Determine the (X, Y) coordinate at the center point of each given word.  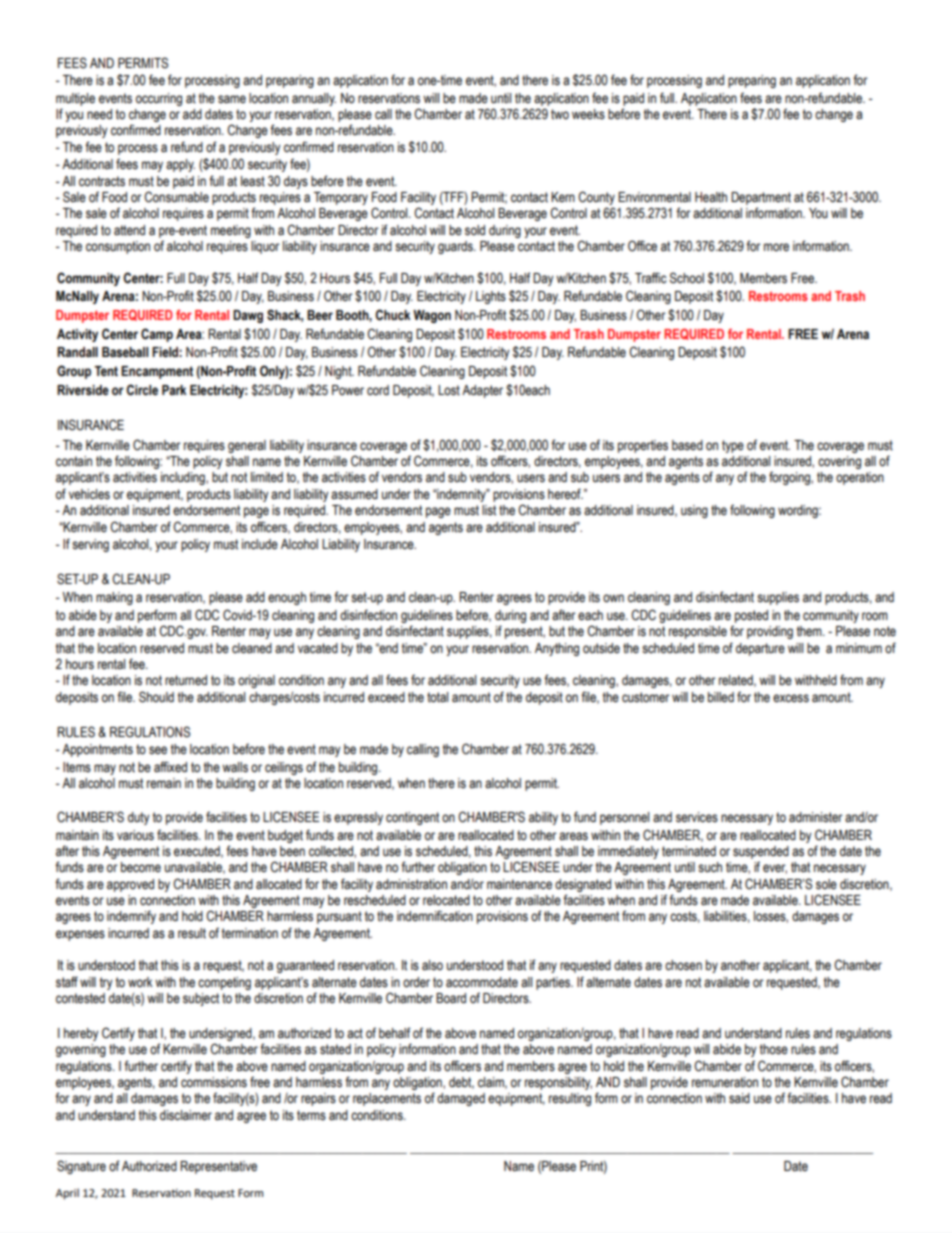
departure (760, 649)
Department (761, 198)
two (560, 114)
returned (186, 680)
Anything (557, 649)
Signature (81, 1167)
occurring (159, 99)
